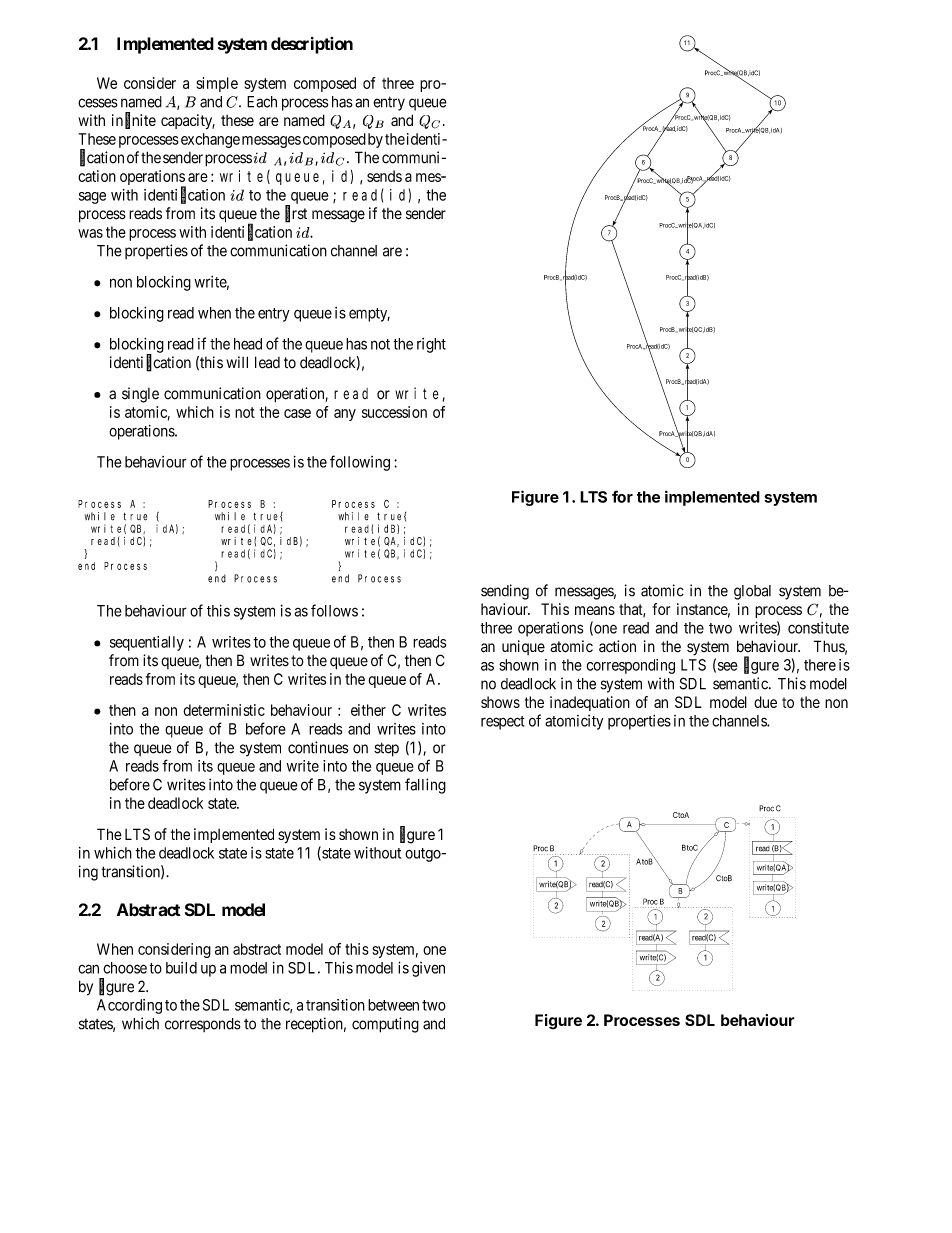 The width and height of the page is (952, 1233). What do you see at coordinates (752, 592) in the page?
I see `global` at bounding box center [752, 592].
